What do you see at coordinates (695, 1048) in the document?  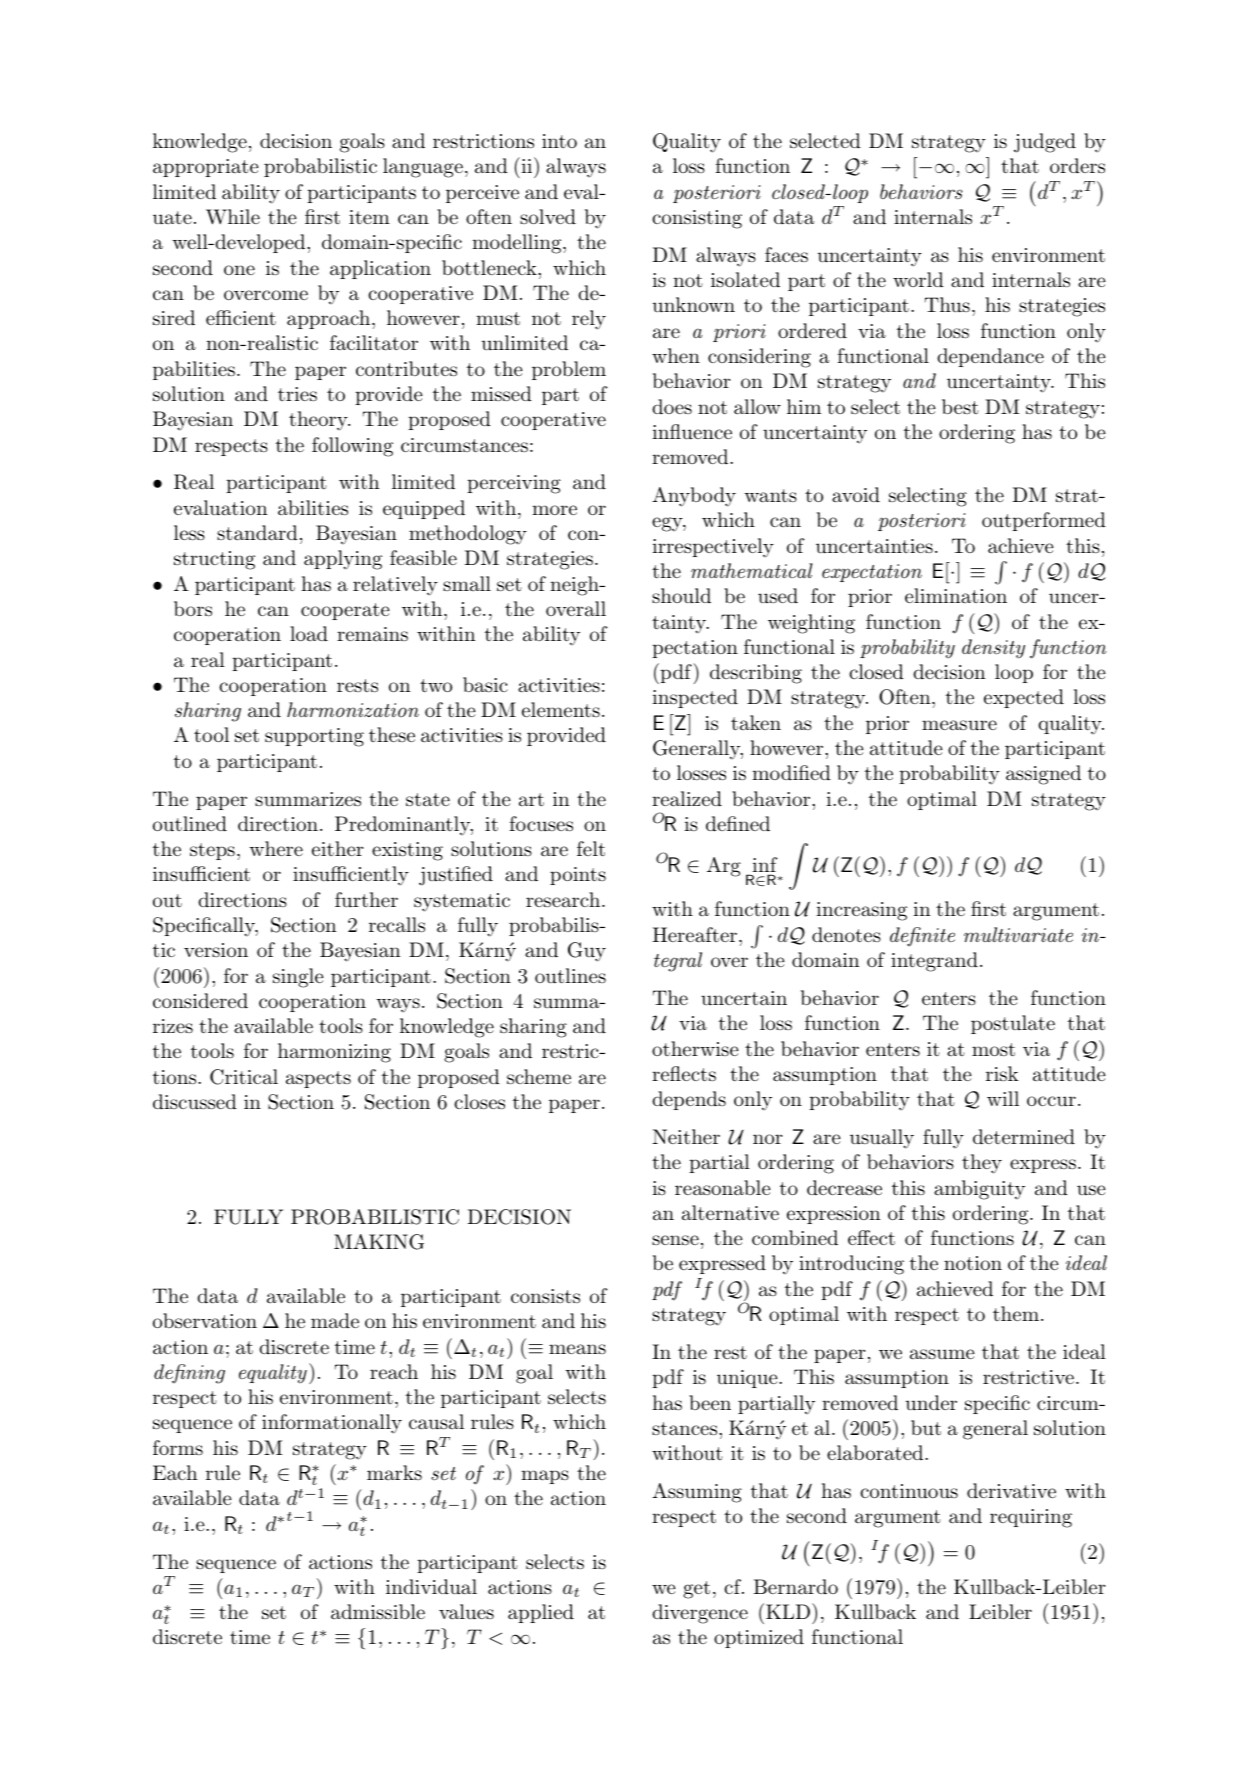 I see `otherwise` at bounding box center [695, 1048].
